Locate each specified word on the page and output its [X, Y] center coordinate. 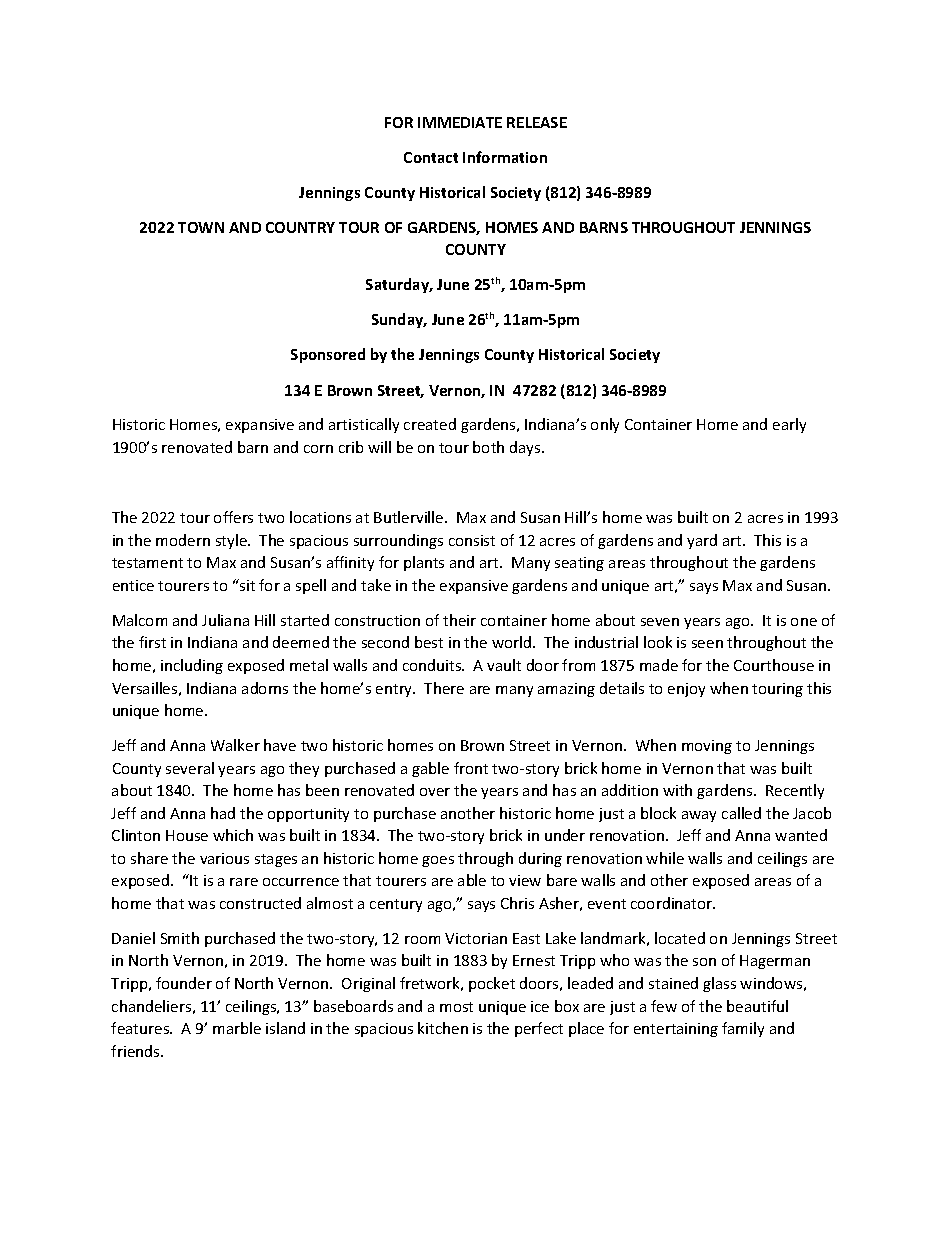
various [224, 858]
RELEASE [537, 122]
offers [233, 517]
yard [702, 541]
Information [505, 157]
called [741, 813]
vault [504, 665]
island [285, 1028]
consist [472, 540]
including [192, 666]
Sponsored [328, 355]
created [430, 424]
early [789, 425]
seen [707, 644]
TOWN [201, 227]
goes [438, 861]
